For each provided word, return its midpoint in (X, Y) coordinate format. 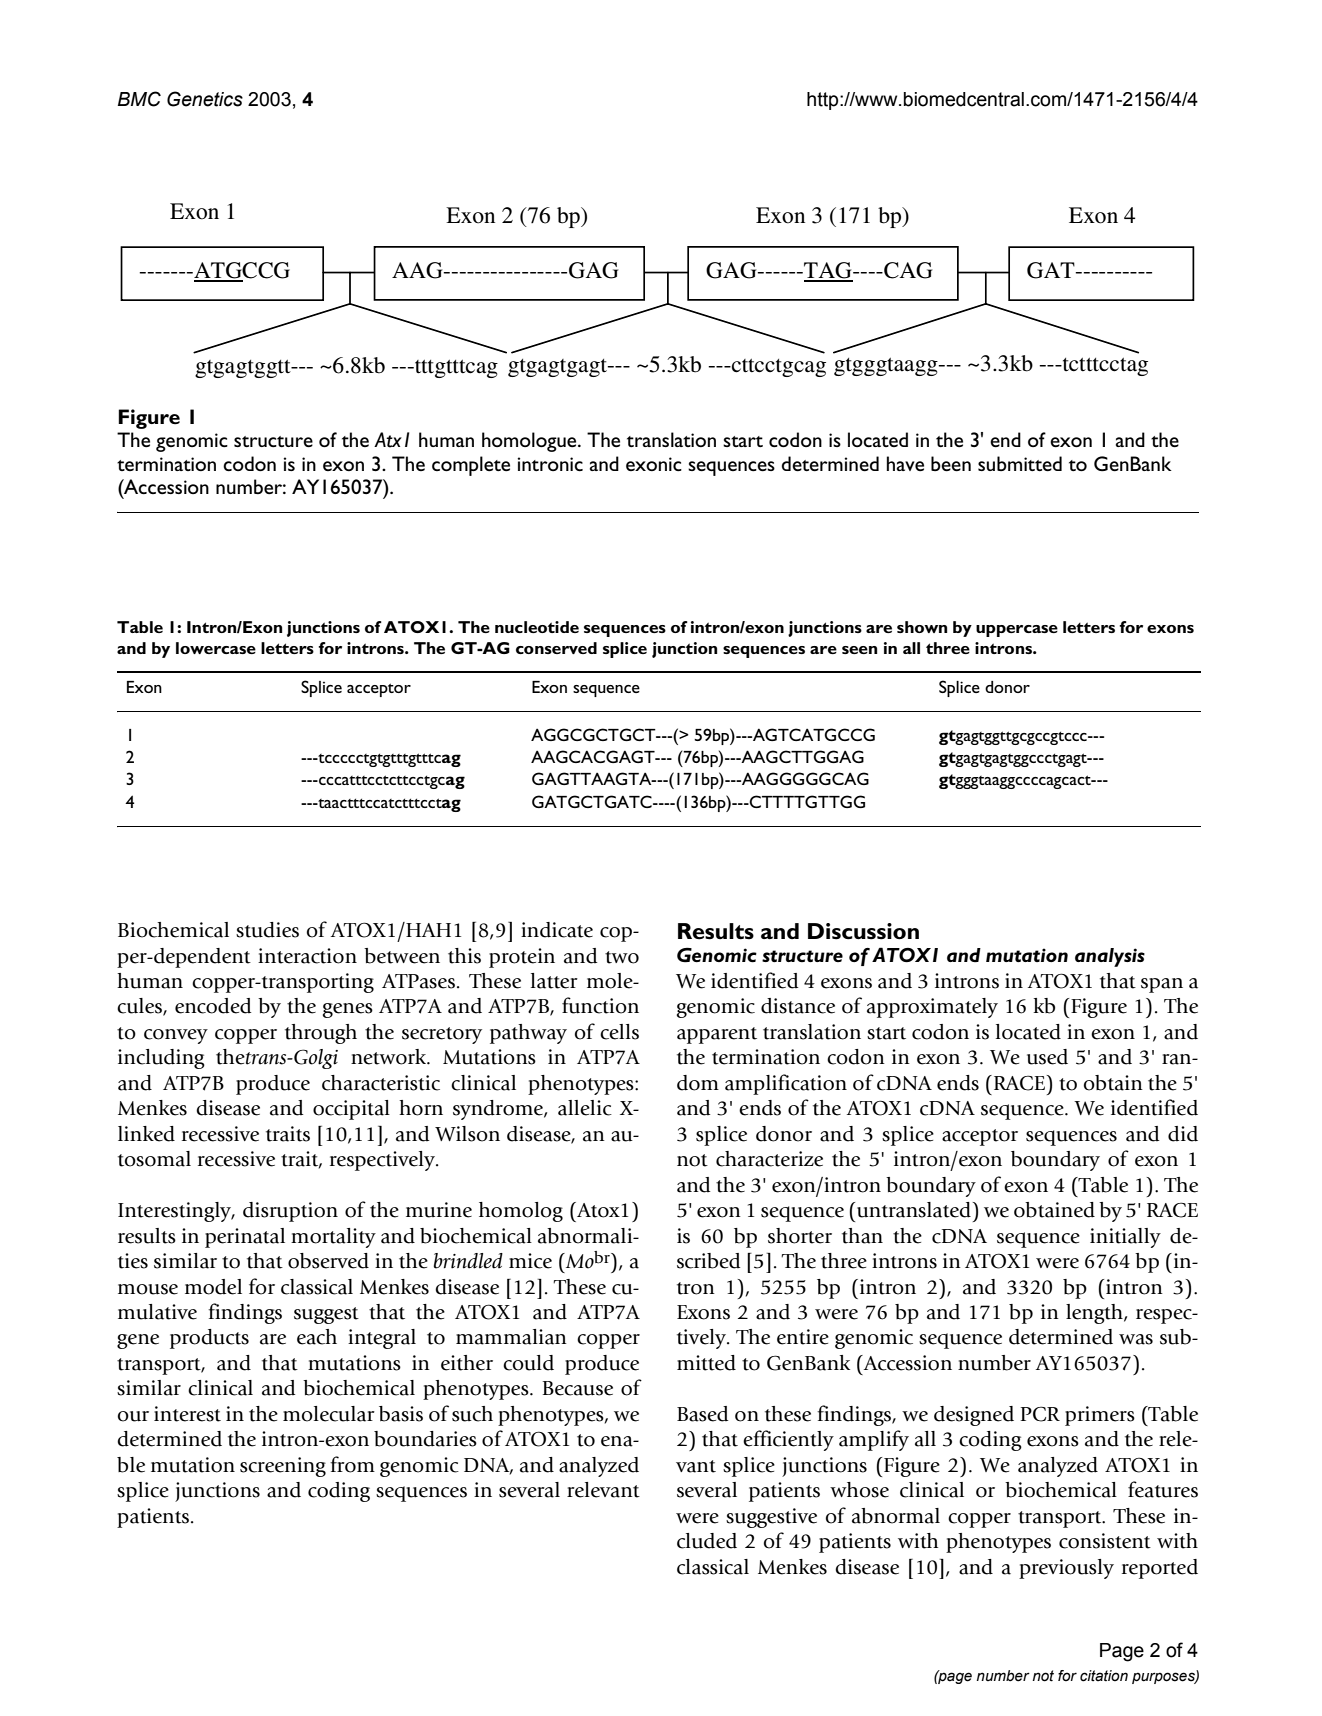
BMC (139, 99)
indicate (557, 930)
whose (859, 1490)
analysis (1110, 957)
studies (267, 930)
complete (471, 466)
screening (283, 1467)
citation (1104, 1676)
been (951, 463)
